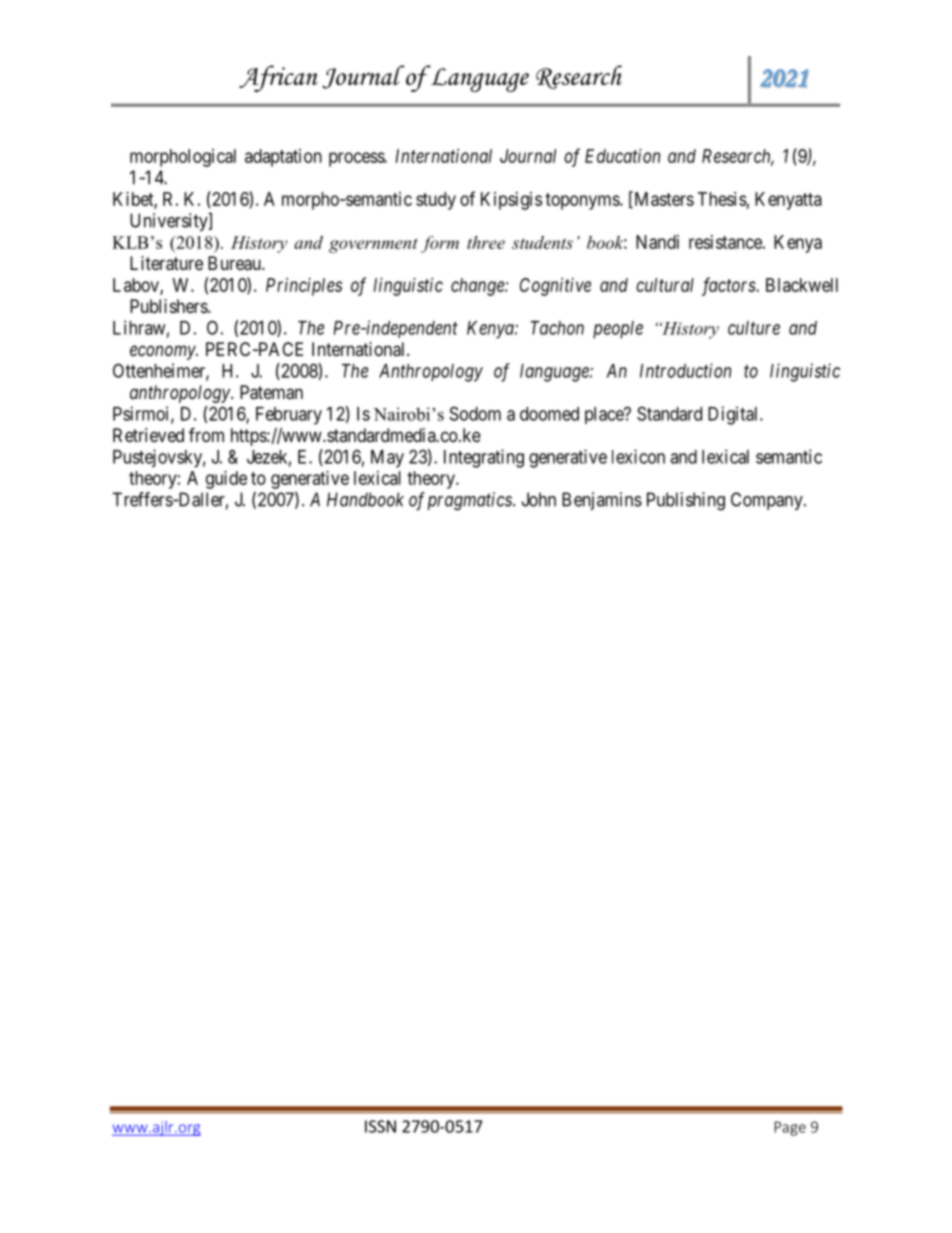  Describe the element at coordinates (206, 434) in the screenshot. I see `from` at that location.
